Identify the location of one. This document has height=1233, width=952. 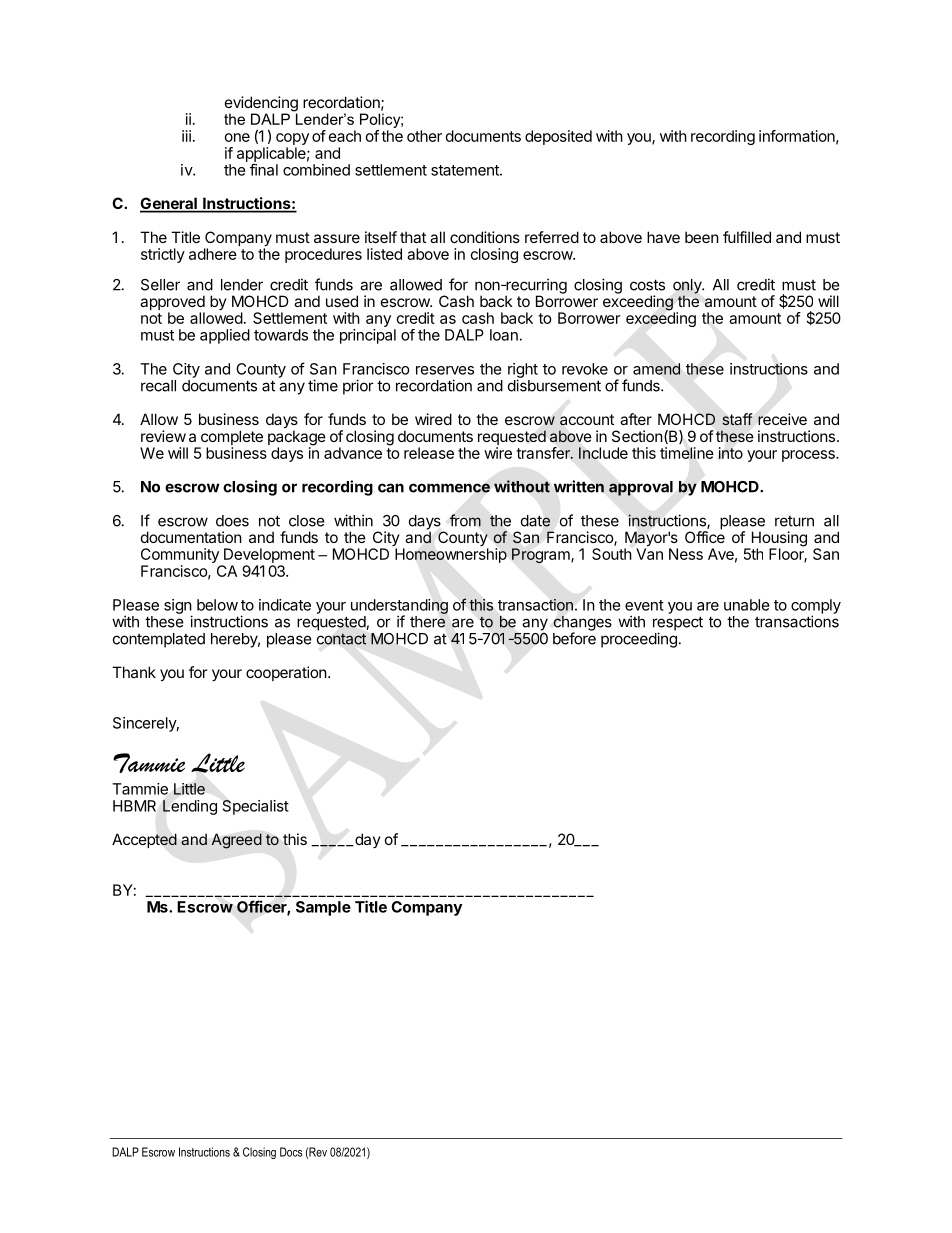
(237, 137).
